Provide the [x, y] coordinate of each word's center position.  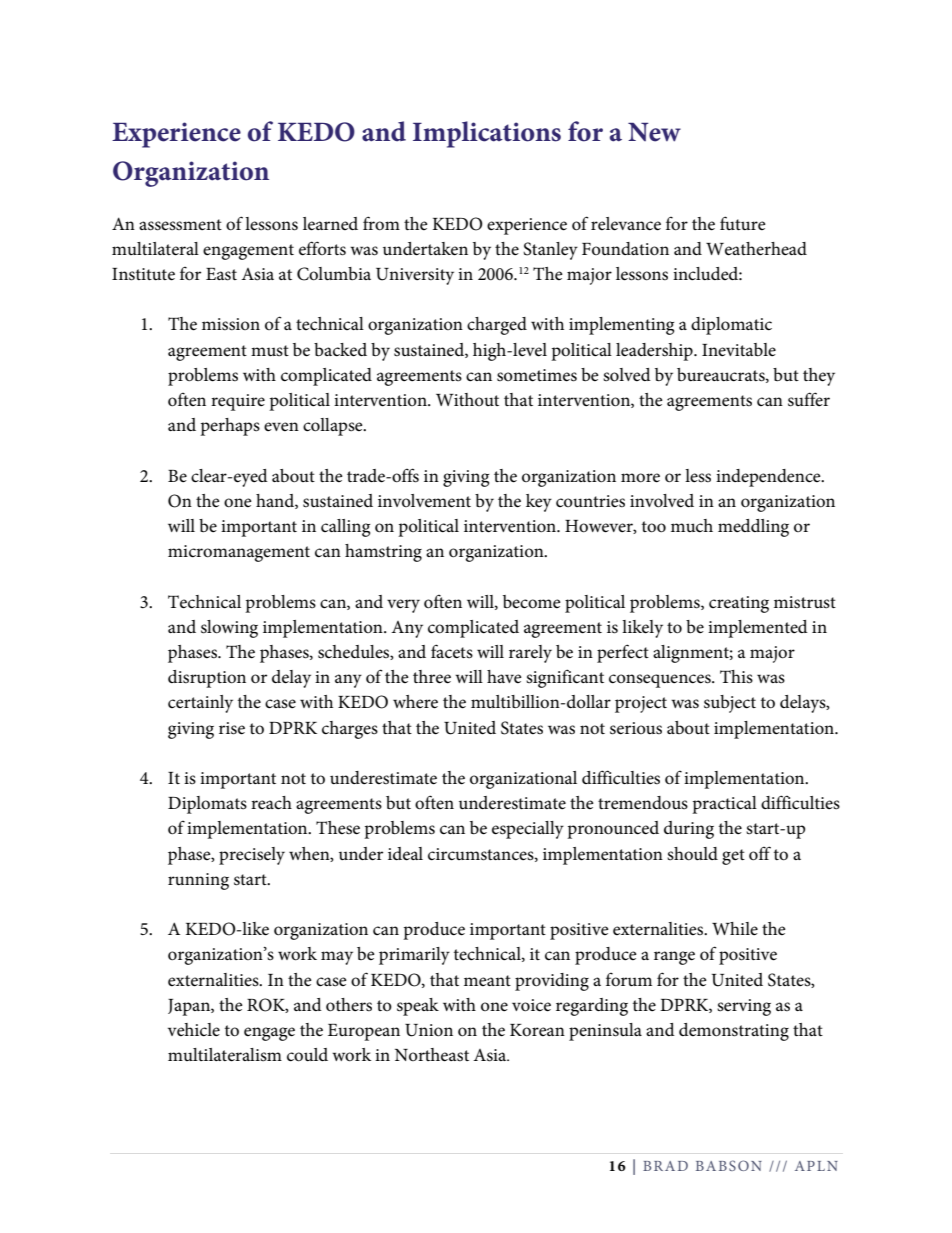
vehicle [194, 1030]
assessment [180, 225]
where [415, 702]
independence [769, 478]
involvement [424, 501]
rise [232, 728]
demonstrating [734, 1032]
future [743, 223]
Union [429, 1030]
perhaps [230, 427]
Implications [487, 134]
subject [730, 704]
